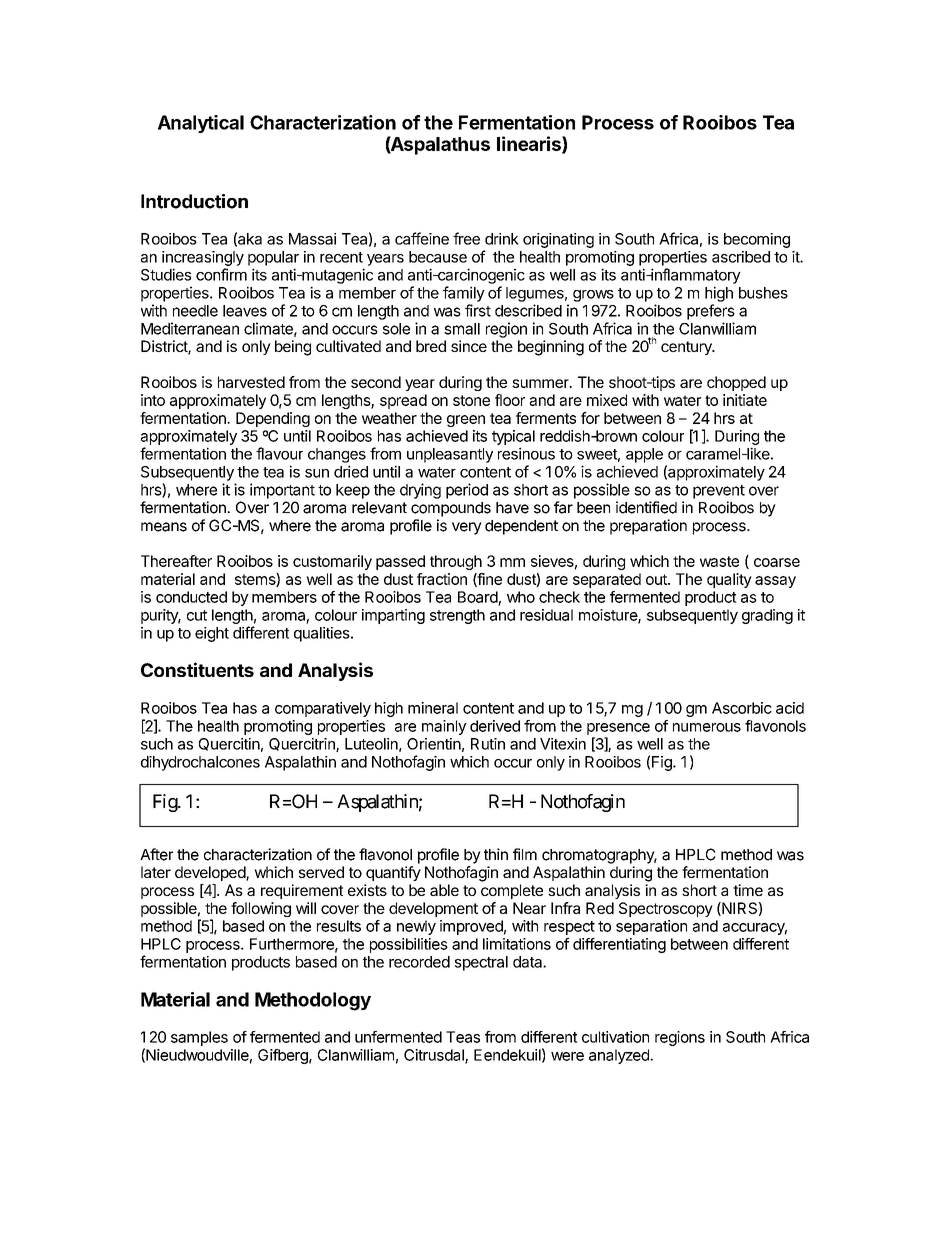 Image resolution: width=952 pixels, height=1233 pixels. Describe the element at coordinates (463, 1037) in the screenshot. I see `Teas` at that location.
